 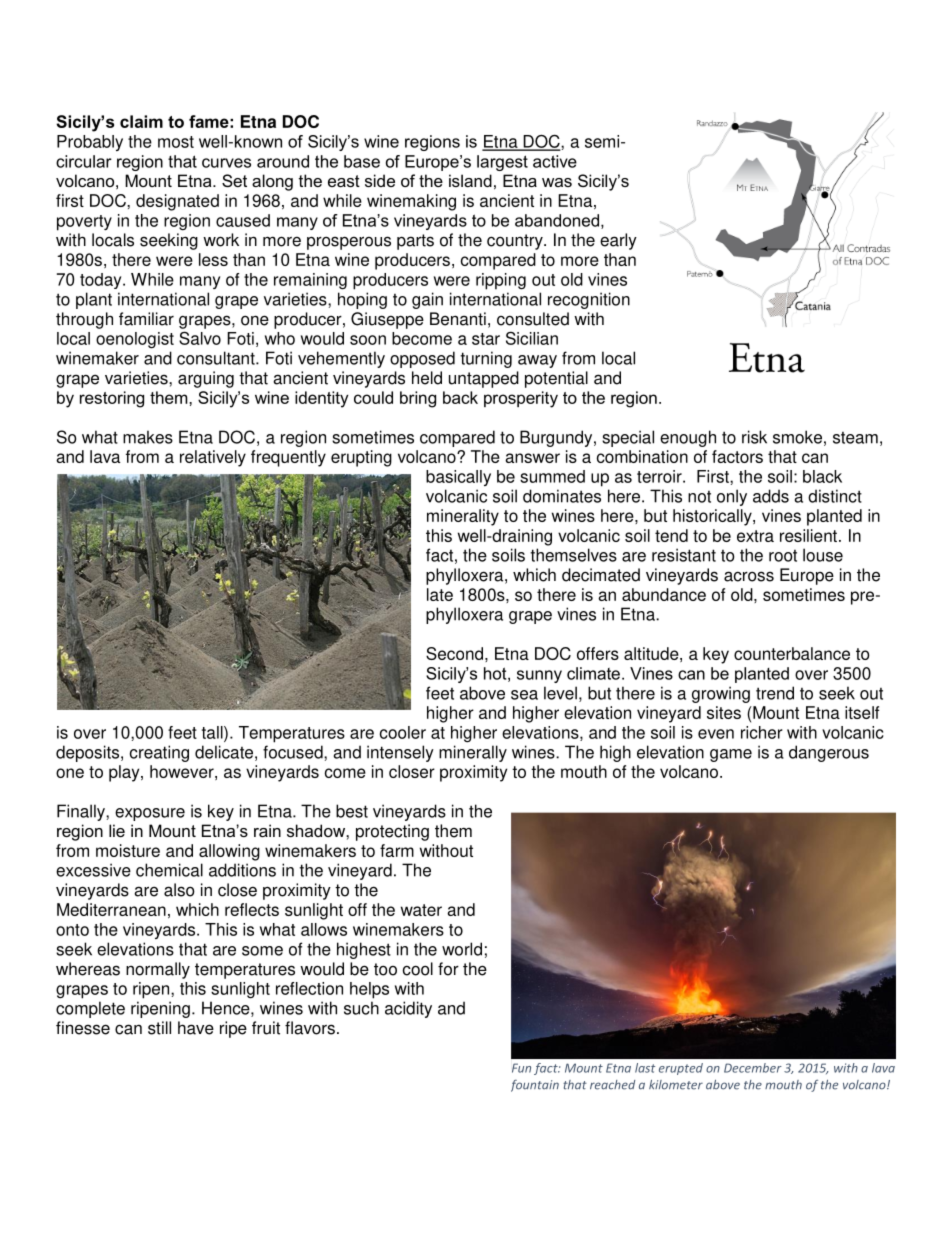 What do you see at coordinates (484, 379) in the image?
I see `untapped` at bounding box center [484, 379].
